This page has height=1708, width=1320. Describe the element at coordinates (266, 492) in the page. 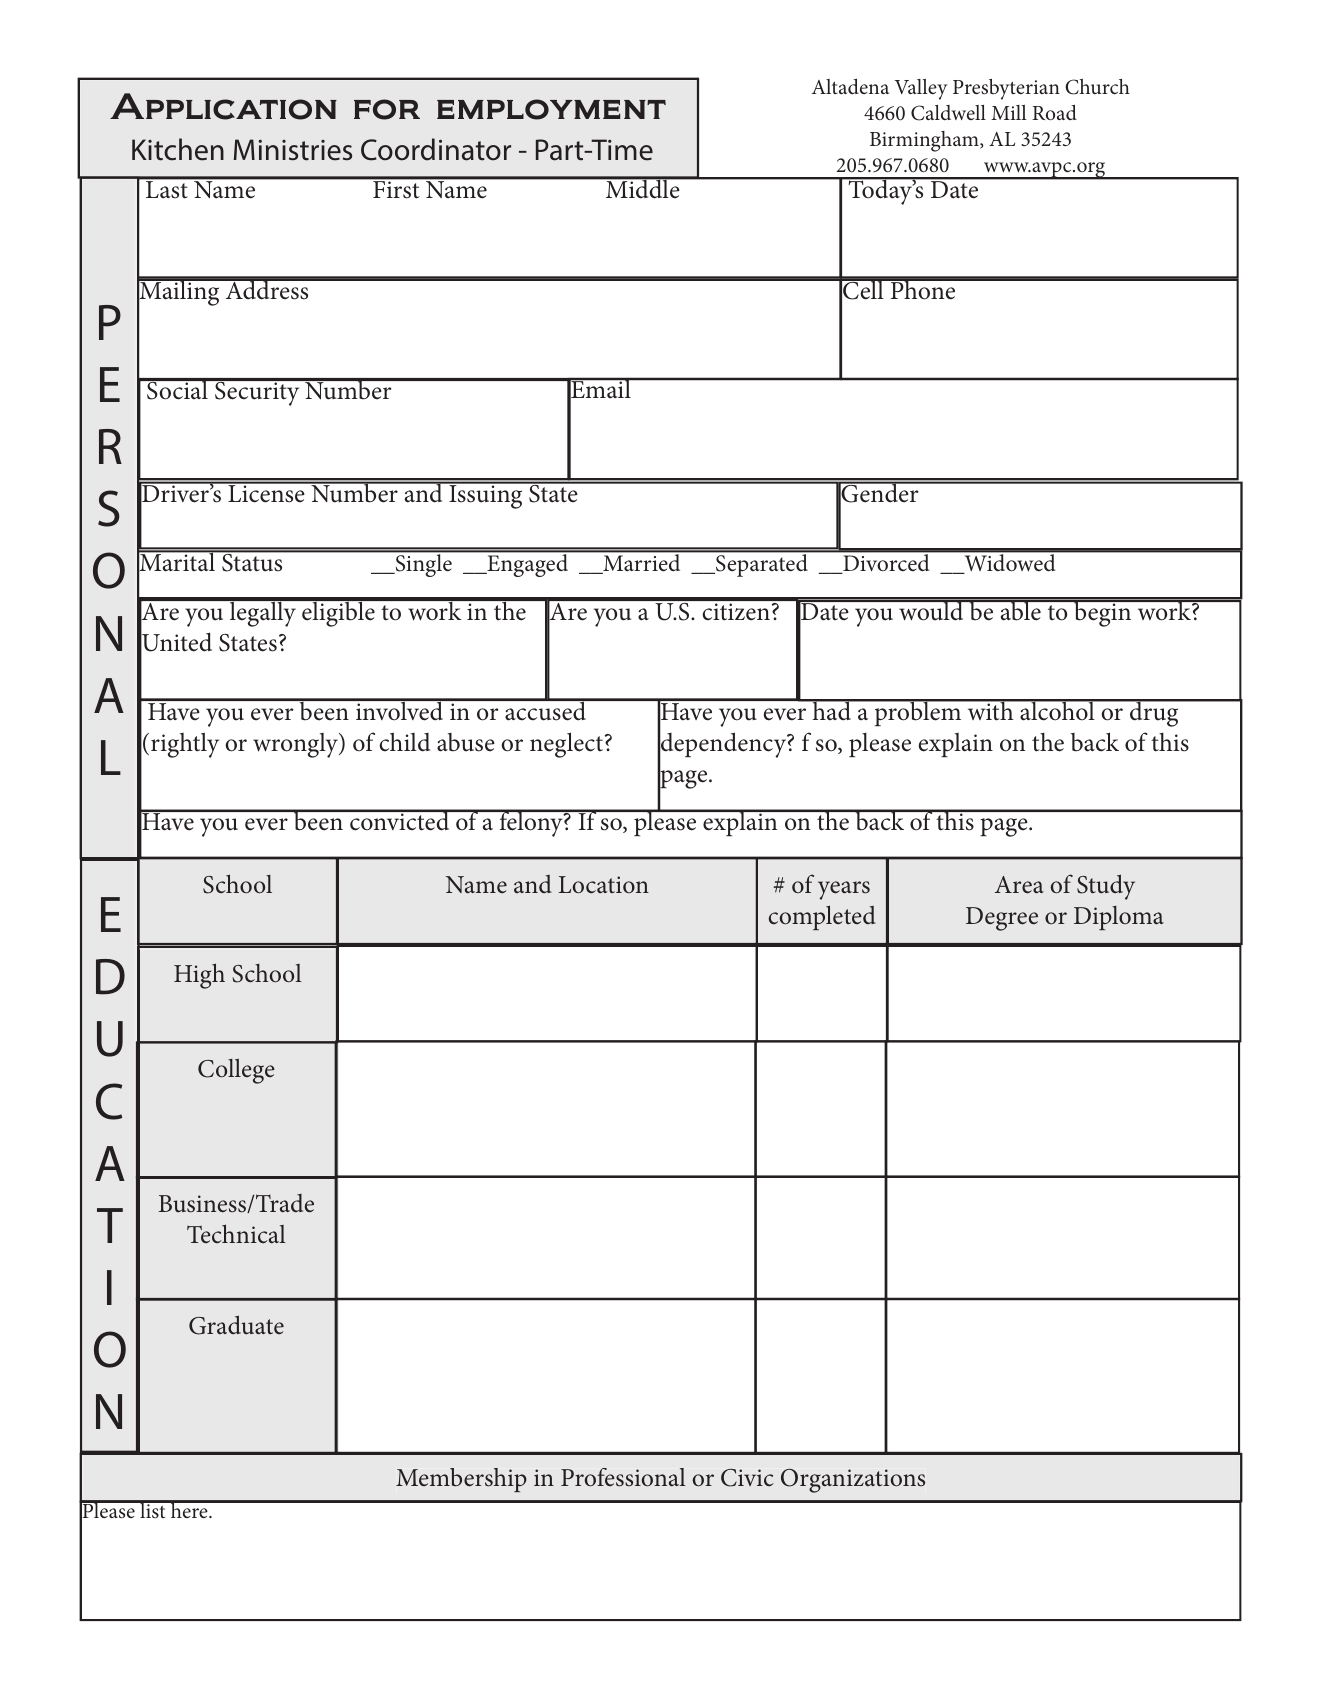

I see `License` at that location.
